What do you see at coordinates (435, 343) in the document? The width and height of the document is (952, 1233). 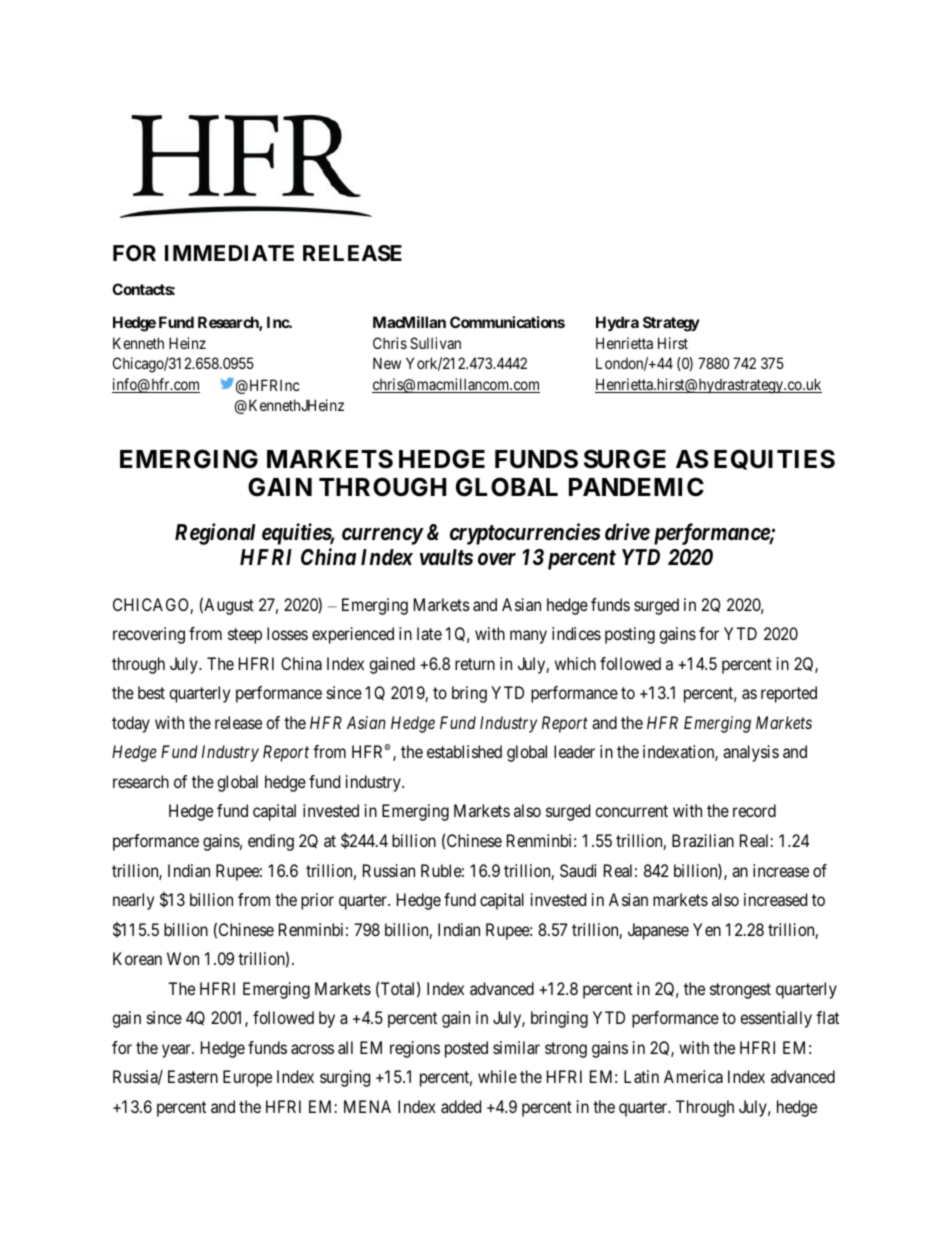 I see `Sullivan` at bounding box center [435, 343].
